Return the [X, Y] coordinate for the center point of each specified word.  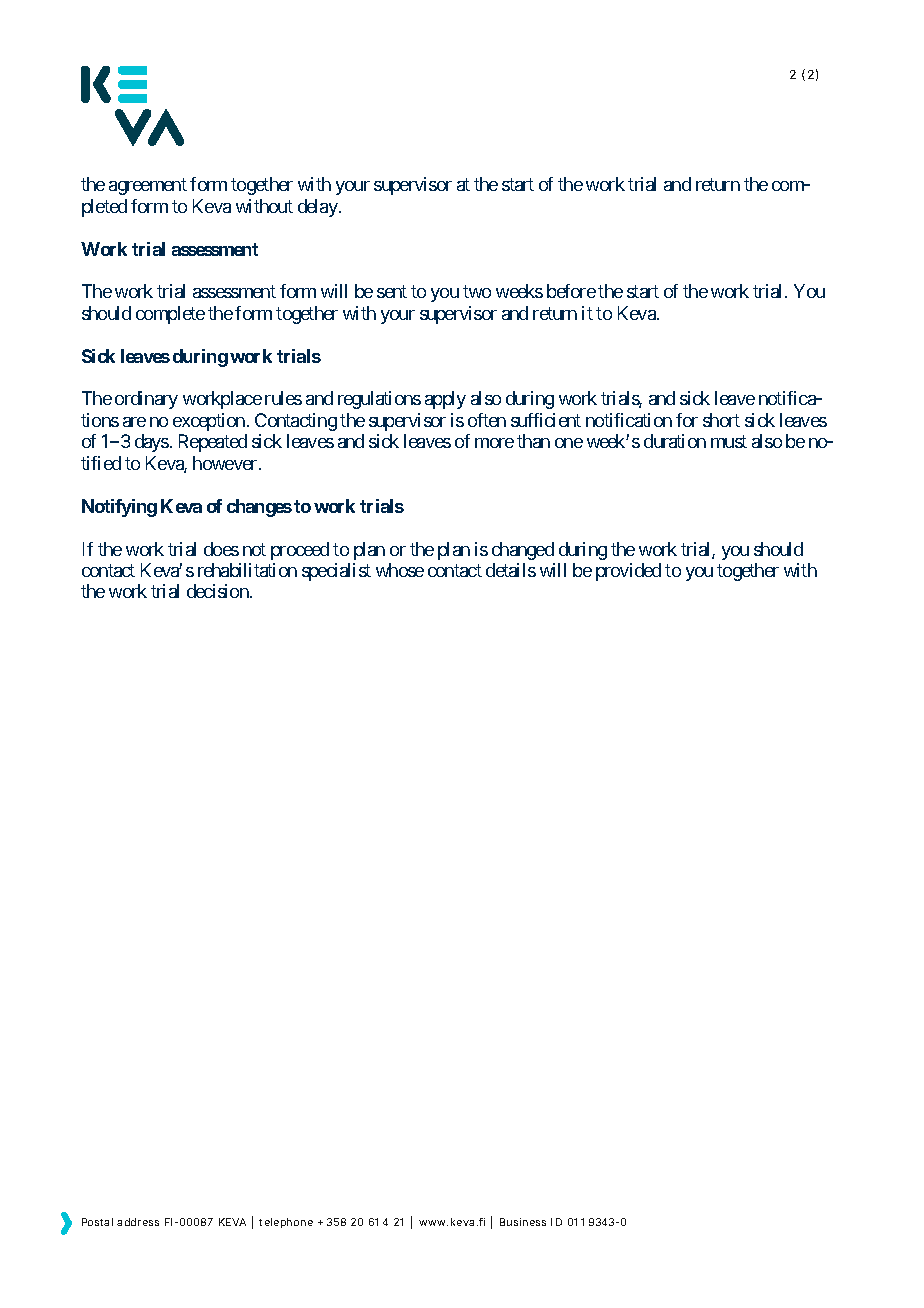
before [571, 291]
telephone [286, 1223]
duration [675, 441]
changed [523, 551]
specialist [336, 572]
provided [628, 572]
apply [445, 400]
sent [392, 292]
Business [523, 1222]
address [138, 1222]
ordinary [146, 400]
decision [219, 591]
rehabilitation [247, 570]
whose [400, 570]
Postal [97, 1222]
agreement [148, 186]
